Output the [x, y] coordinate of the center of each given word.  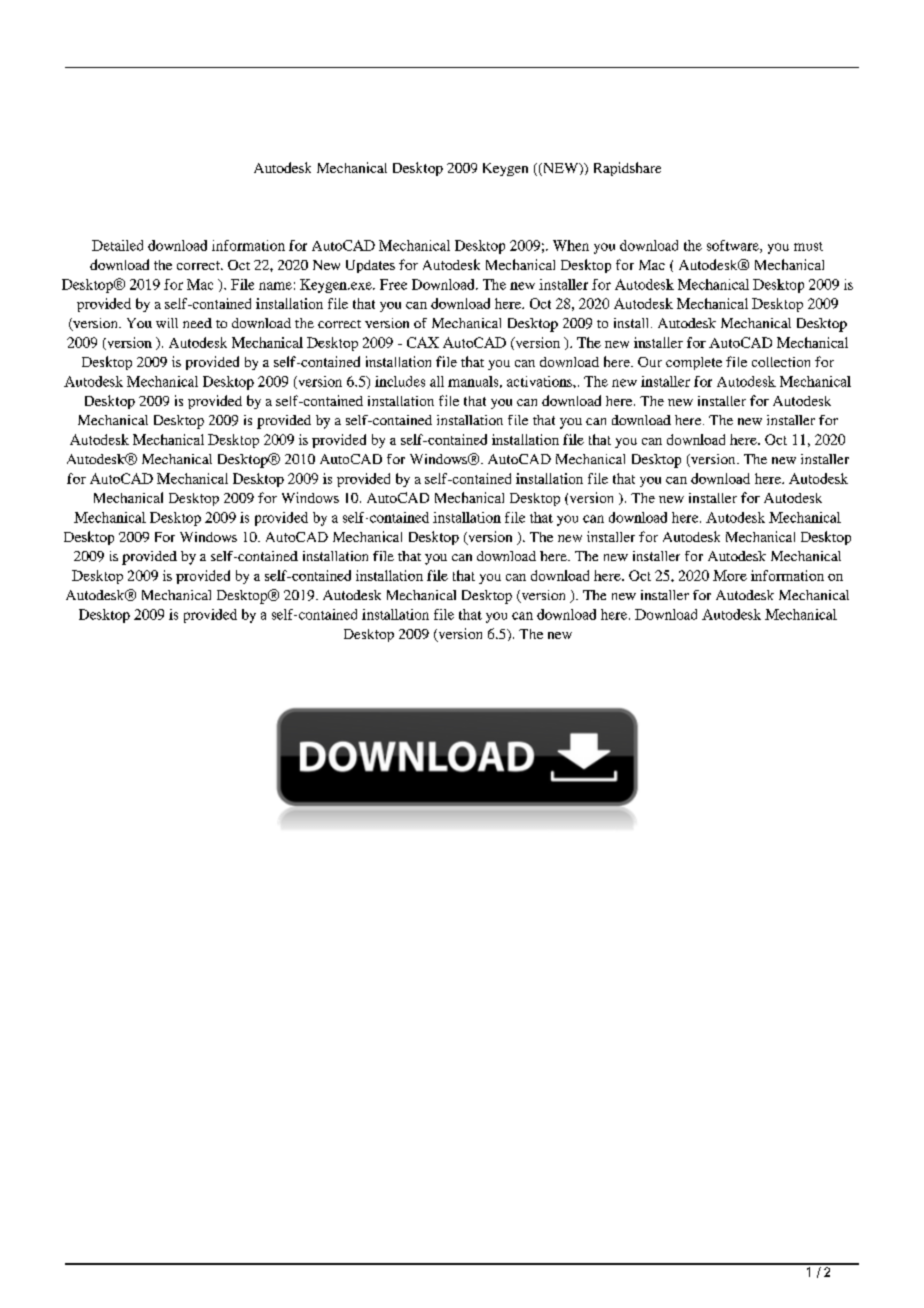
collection [781, 362]
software [734, 246]
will [167, 323]
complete [694, 363]
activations [540, 381]
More [730, 575]
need [197, 323]
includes [400, 381]
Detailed [117, 245]
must [808, 246]
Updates [370, 266]
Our [650, 362]
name [275, 286]
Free [393, 284]
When [571, 245]
